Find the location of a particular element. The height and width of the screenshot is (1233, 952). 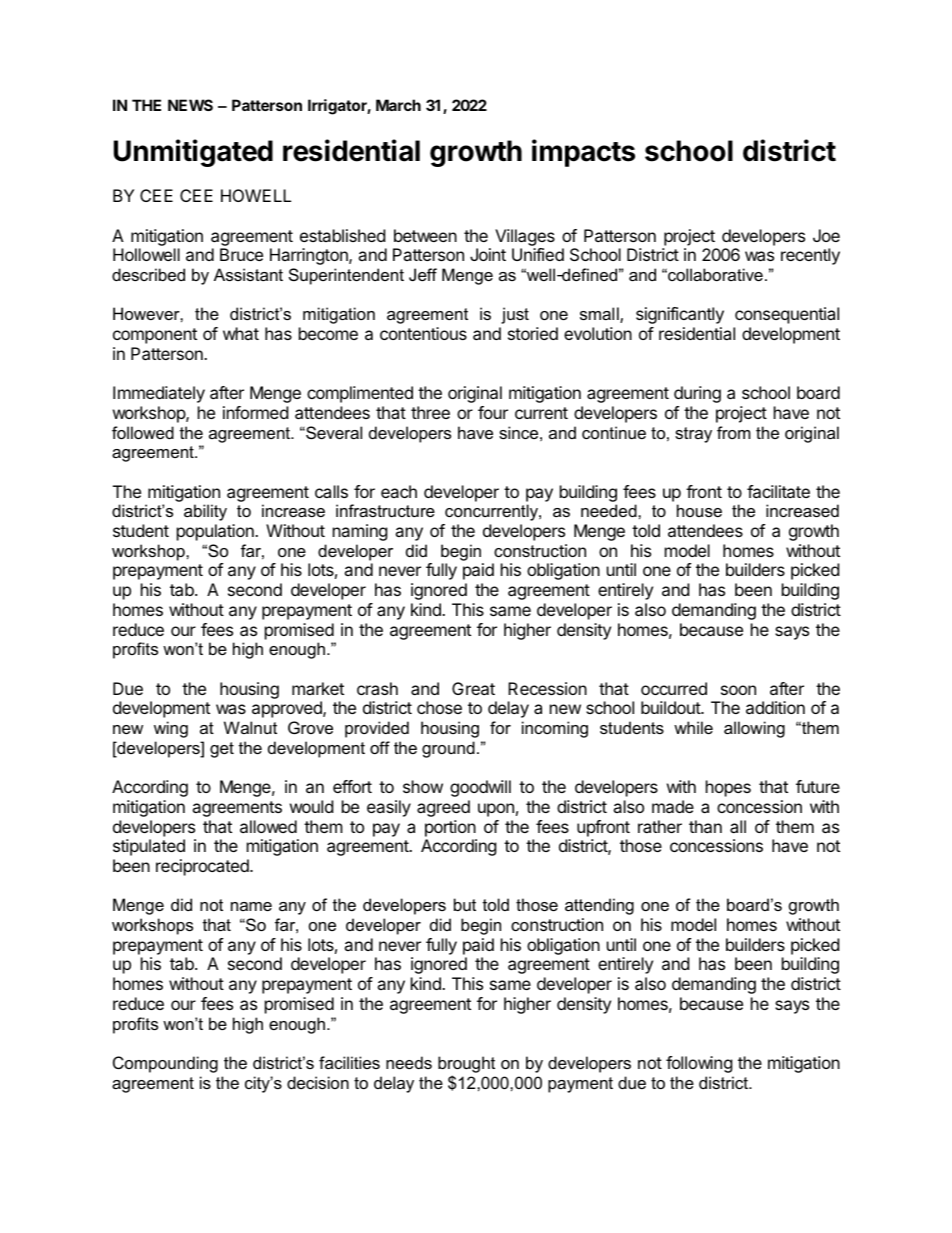

storied is located at coordinates (533, 333).
